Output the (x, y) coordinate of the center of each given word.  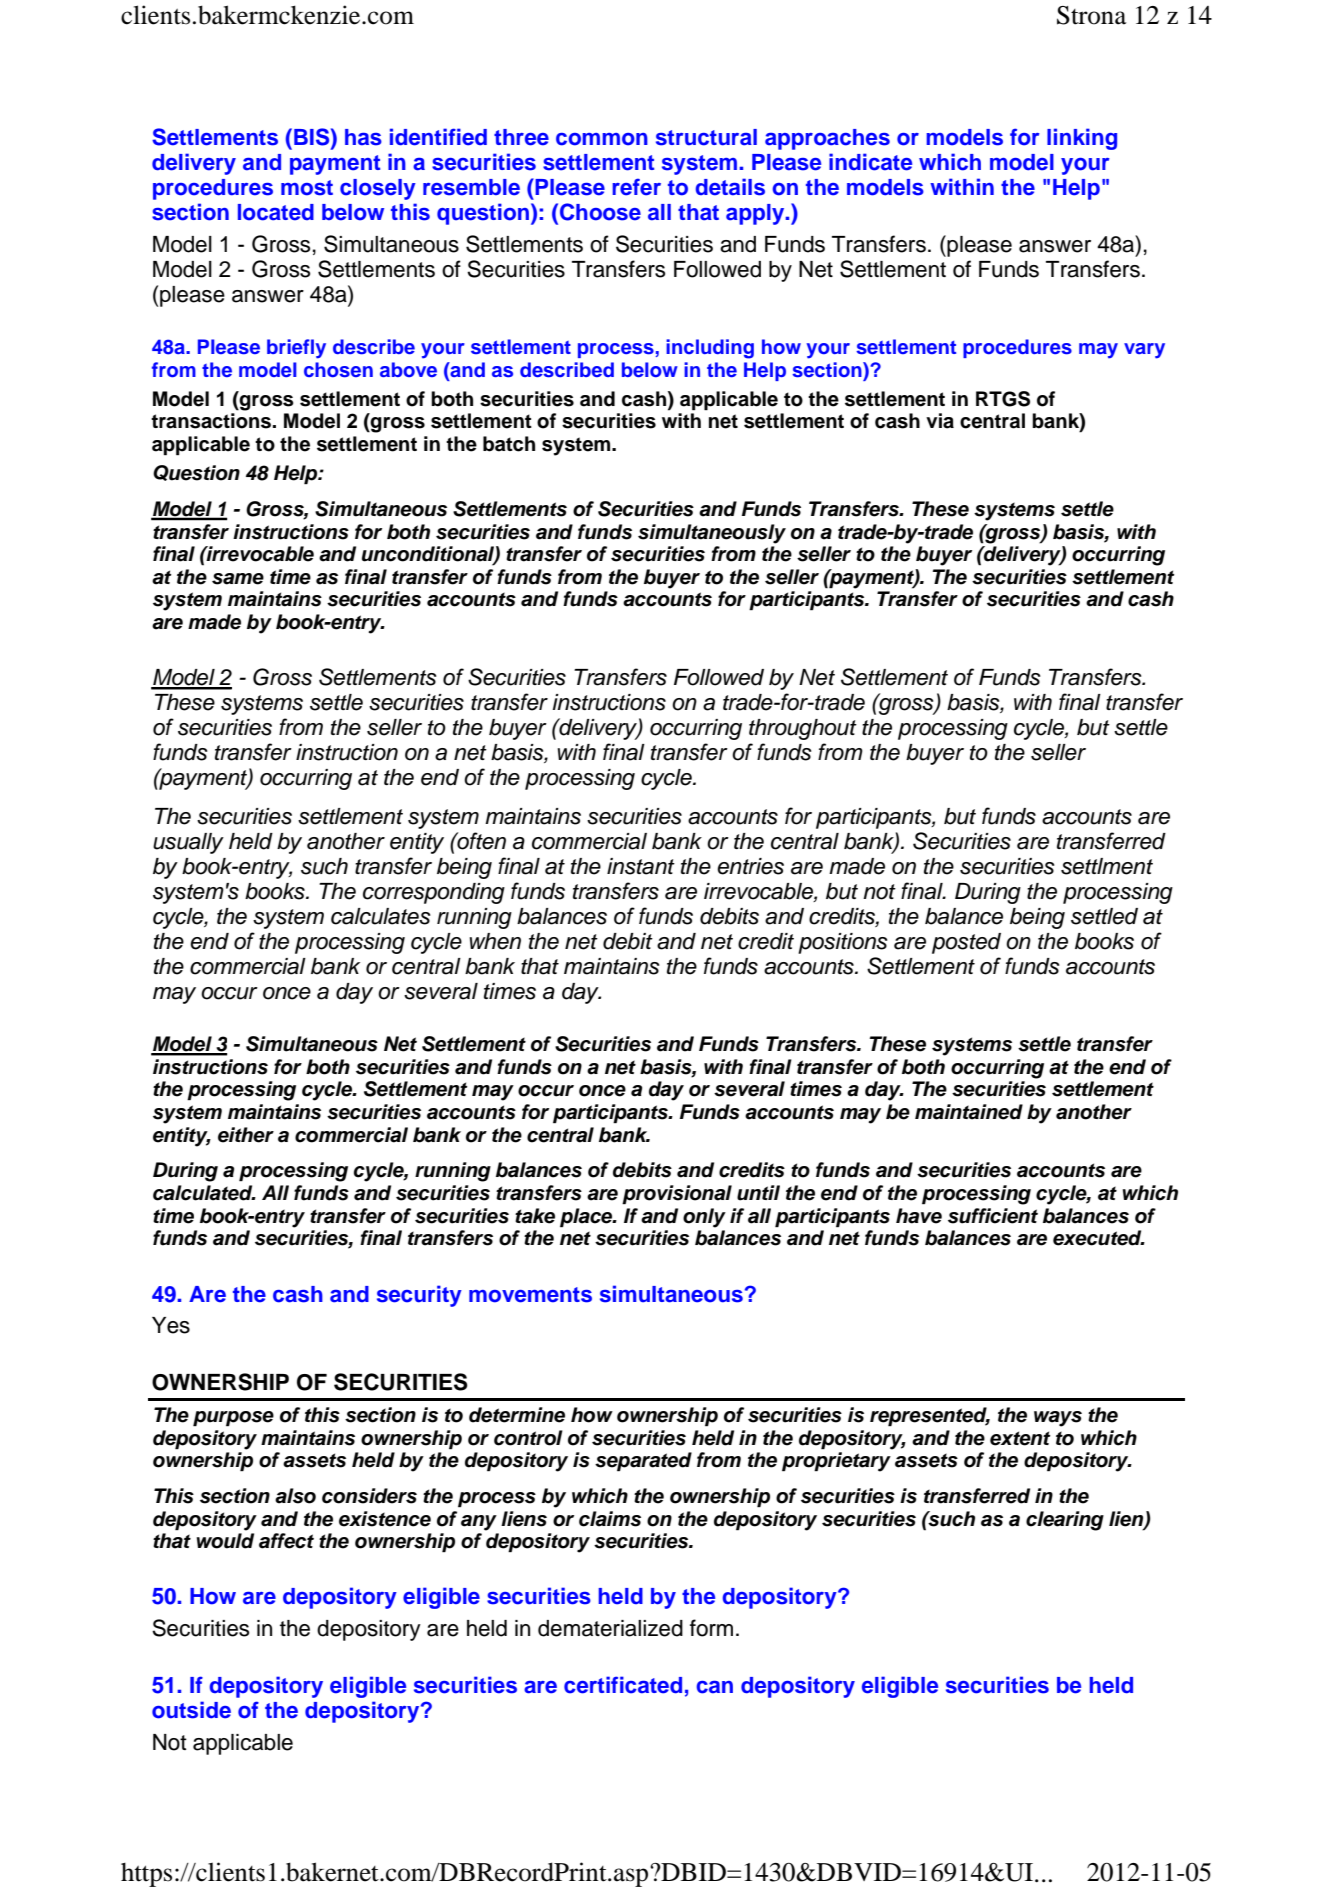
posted (966, 943)
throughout (803, 729)
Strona (1091, 15)
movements (530, 1295)
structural (706, 137)
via (940, 421)
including (710, 349)
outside (191, 1710)
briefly (296, 349)
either (246, 1135)
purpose (233, 1419)
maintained (969, 1112)
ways (1058, 1419)
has (363, 137)
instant (641, 866)
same (238, 579)
